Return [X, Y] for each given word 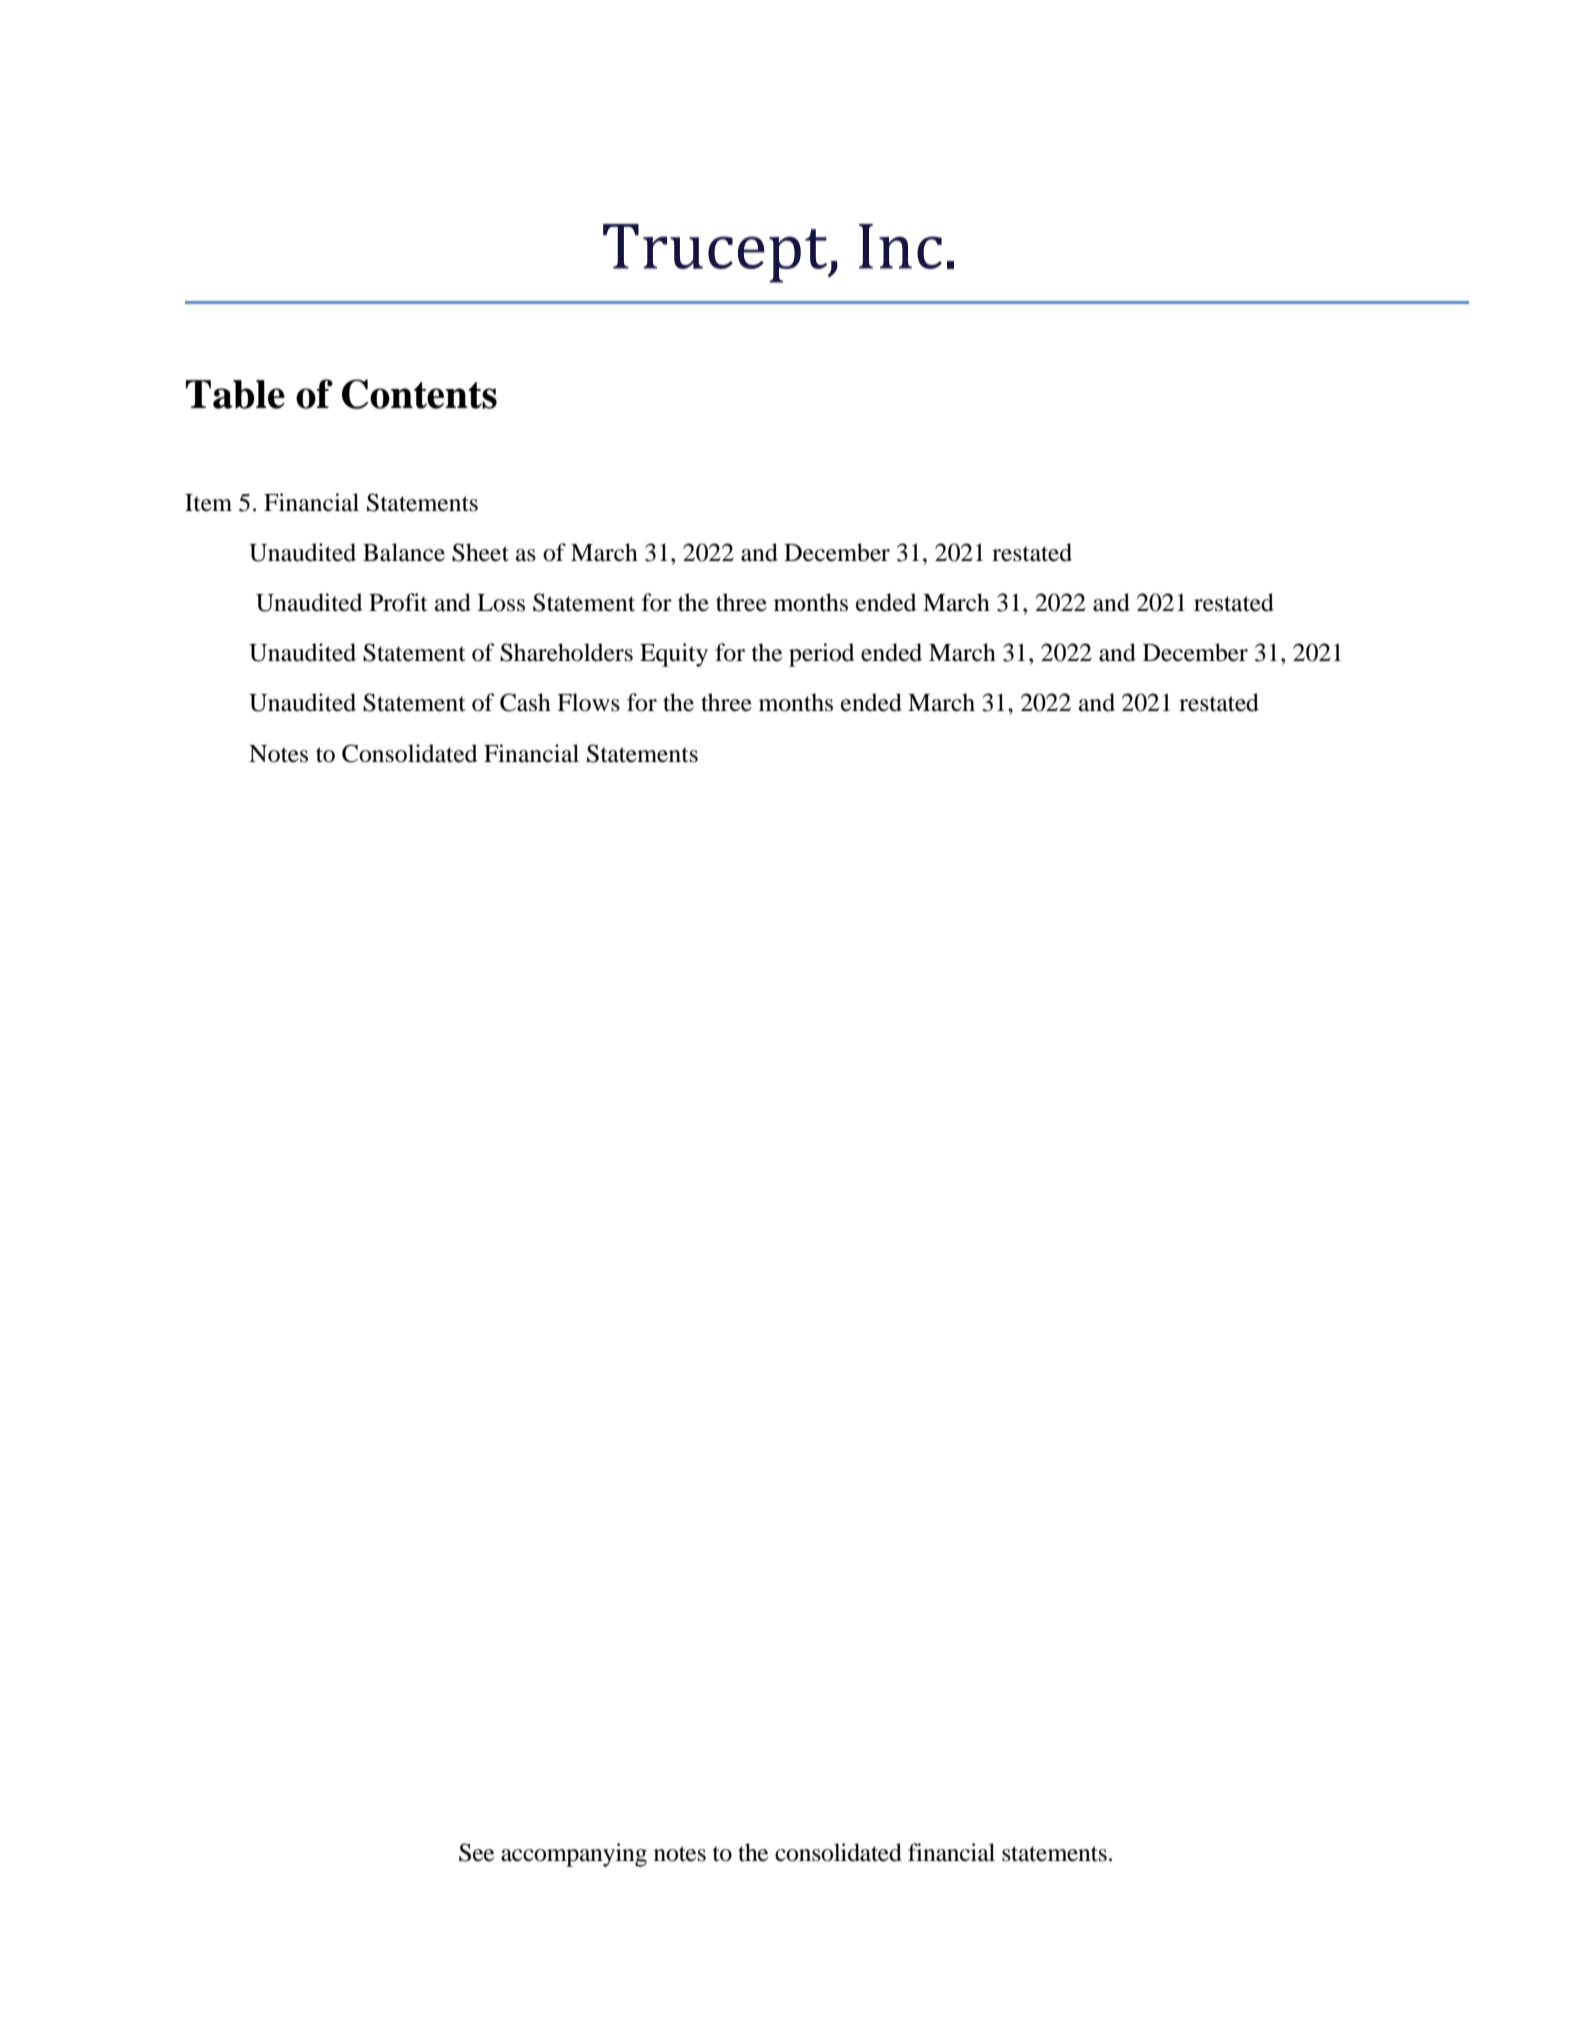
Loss [501, 603]
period [821, 655]
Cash [525, 702]
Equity [674, 655]
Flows [588, 702]
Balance [404, 552]
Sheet [480, 552]
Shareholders [566, 652]
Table [235, 394]
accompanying [574, 1855]
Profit [398, 602]
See [476, 1852]
